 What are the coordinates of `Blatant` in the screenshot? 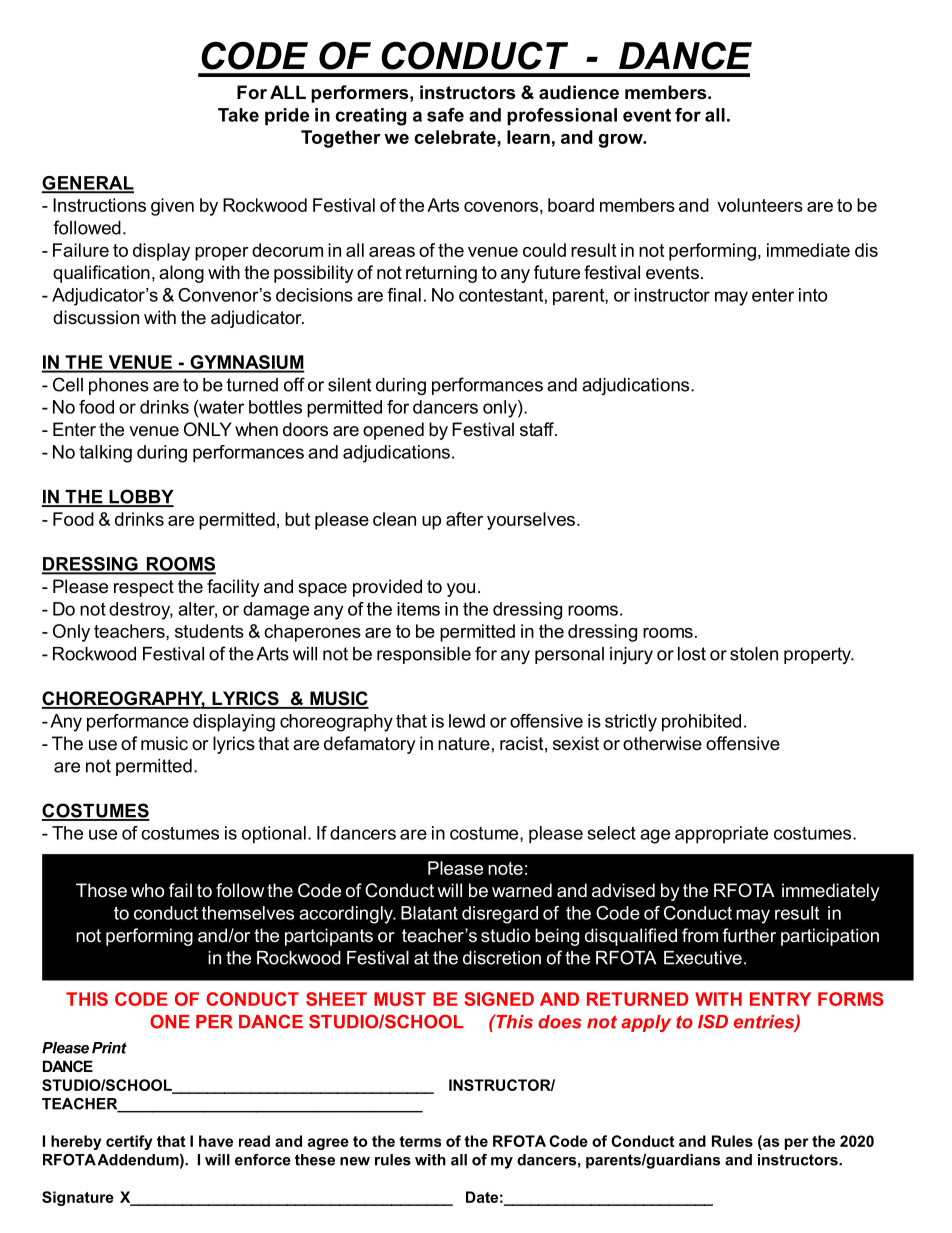 It's located at (429, 913).
